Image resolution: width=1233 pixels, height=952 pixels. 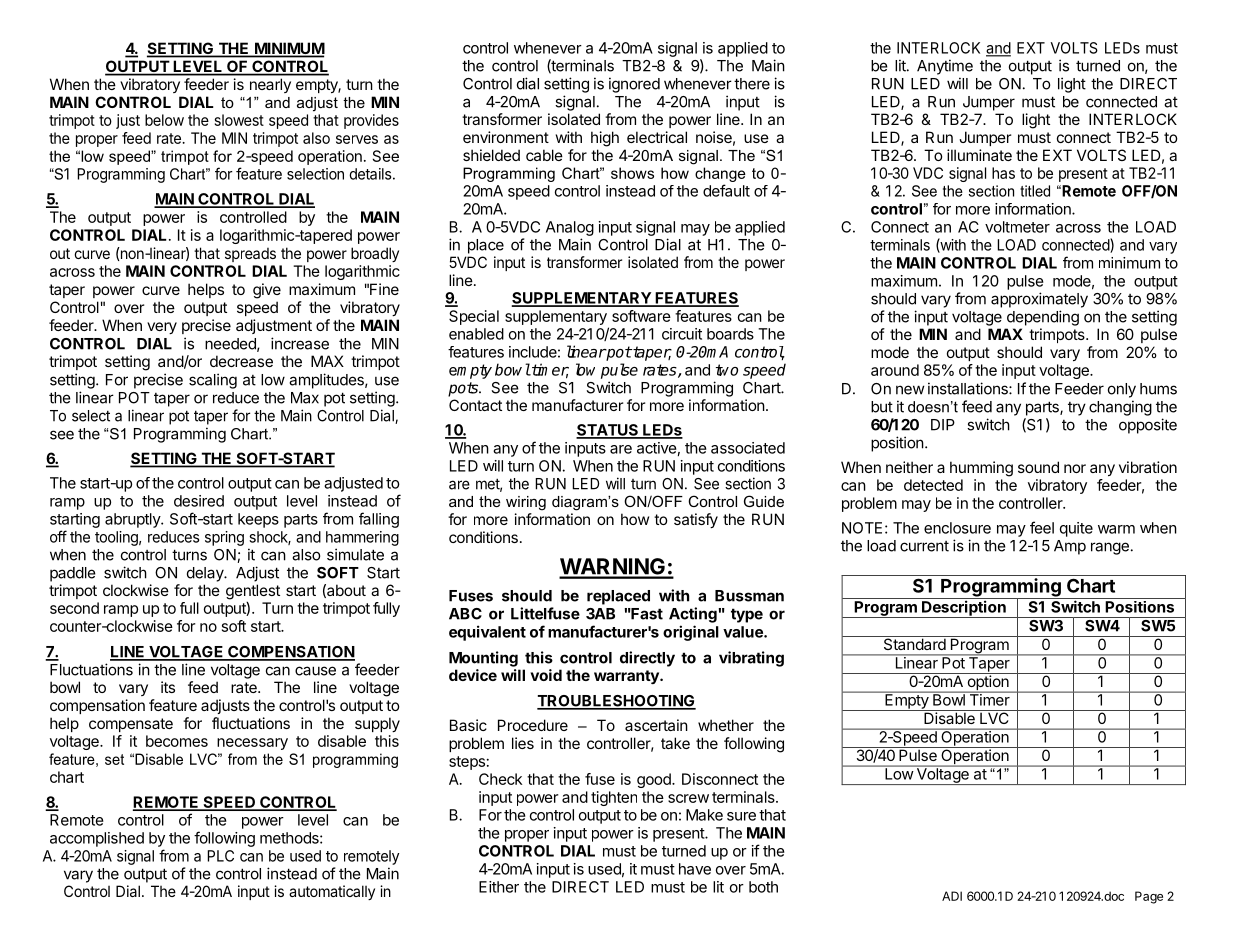 I want to click on its, so click(x=168, y=687).
